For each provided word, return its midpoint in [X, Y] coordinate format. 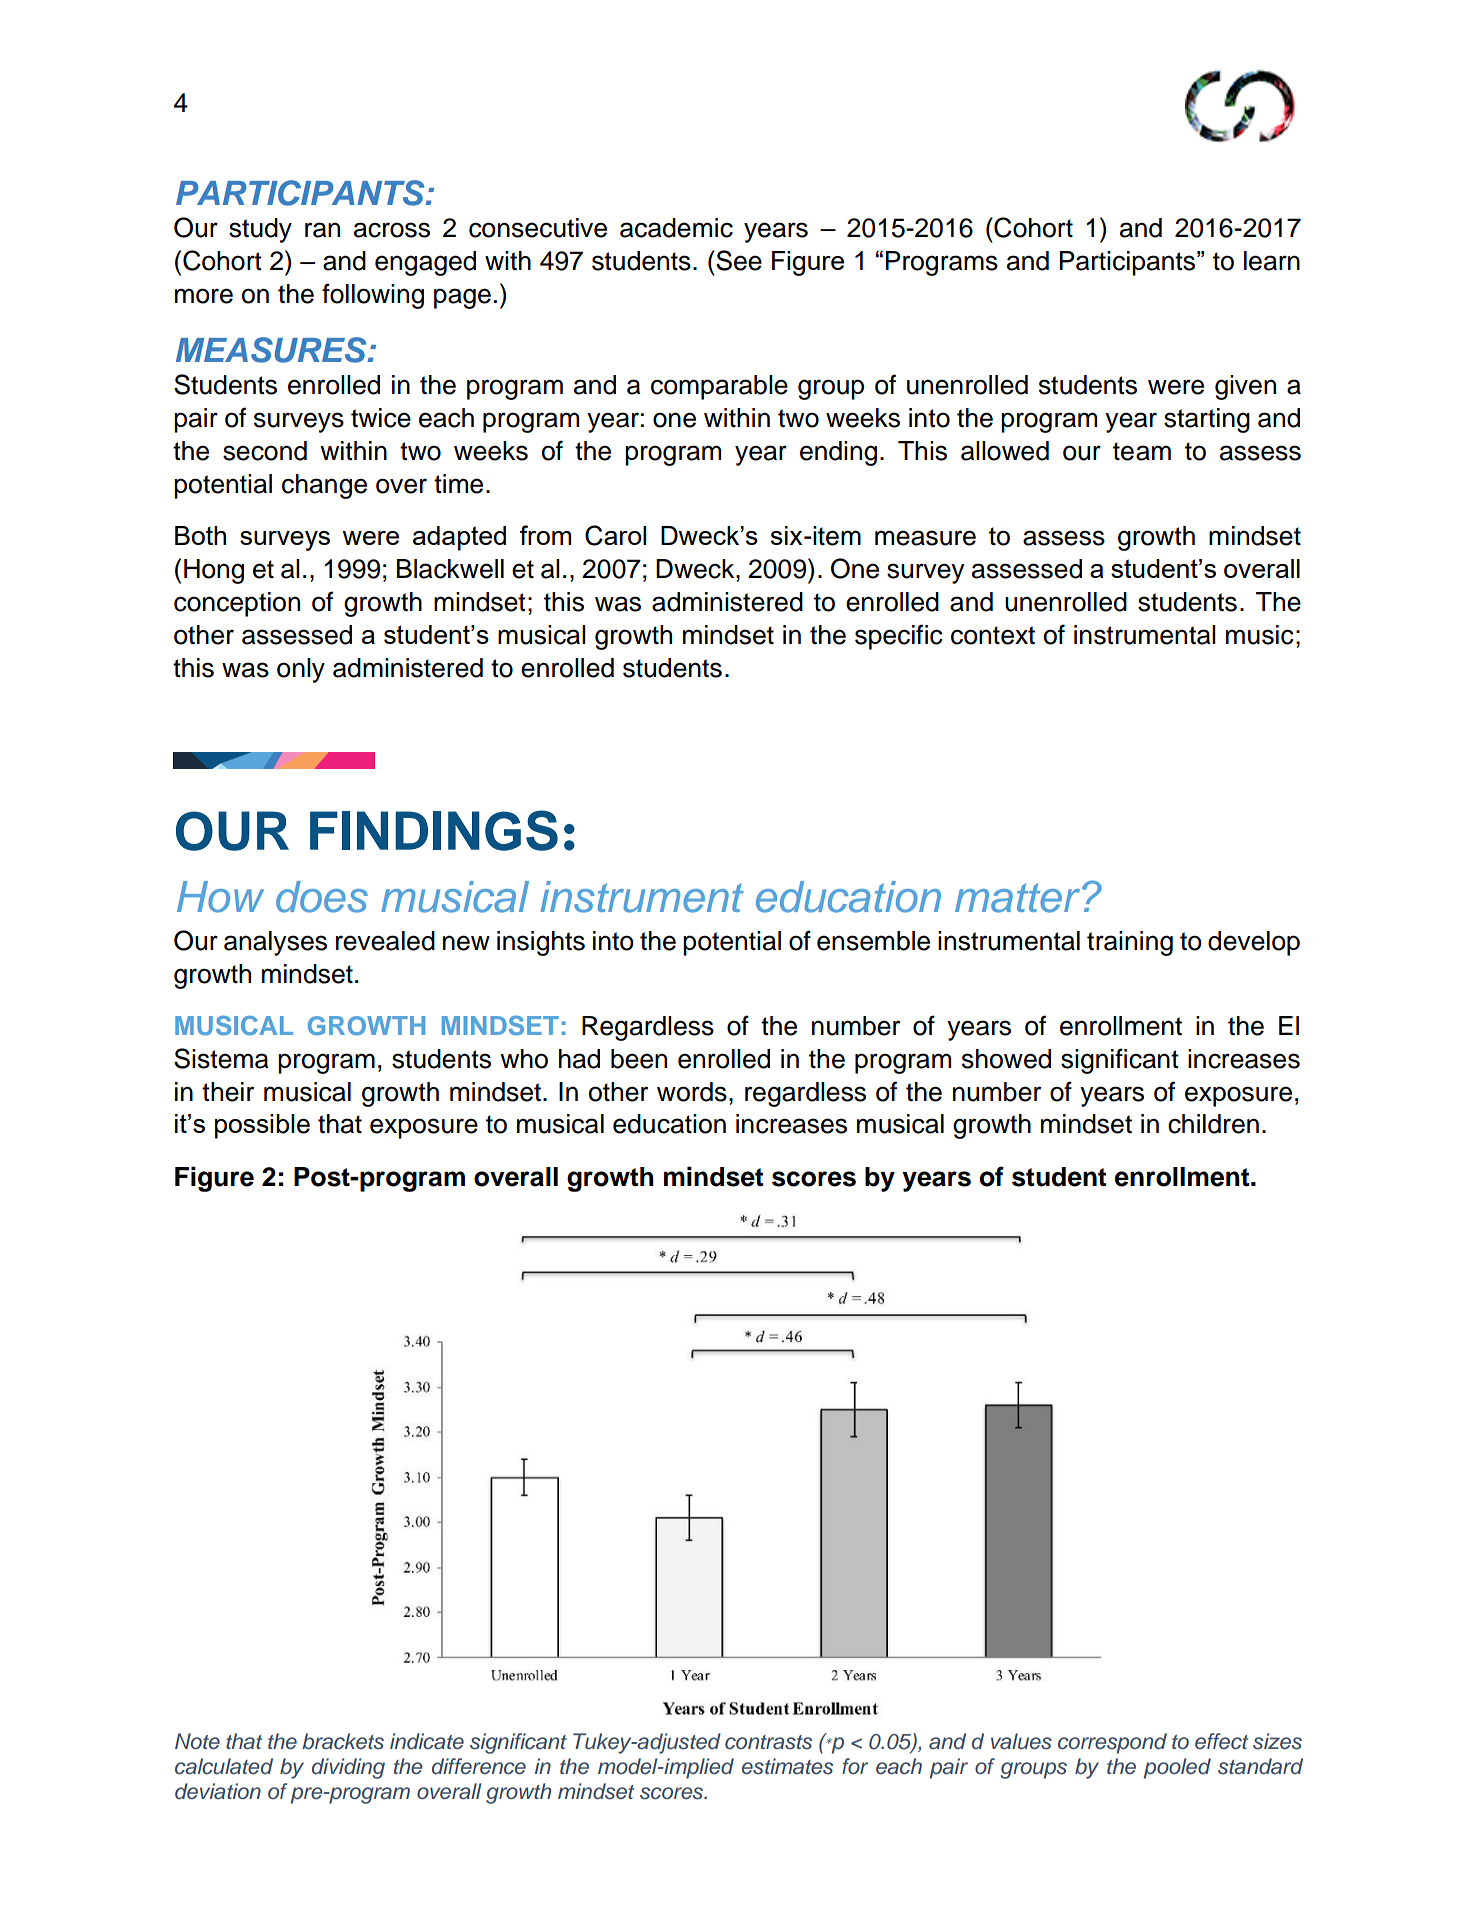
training [1130, 943]
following [373, 296]
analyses [275, 943]
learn [1272, 261]
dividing [348, 1768]
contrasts [768, 1742]
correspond [1112, 1743]
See [738, 260]
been [639, 1059]
